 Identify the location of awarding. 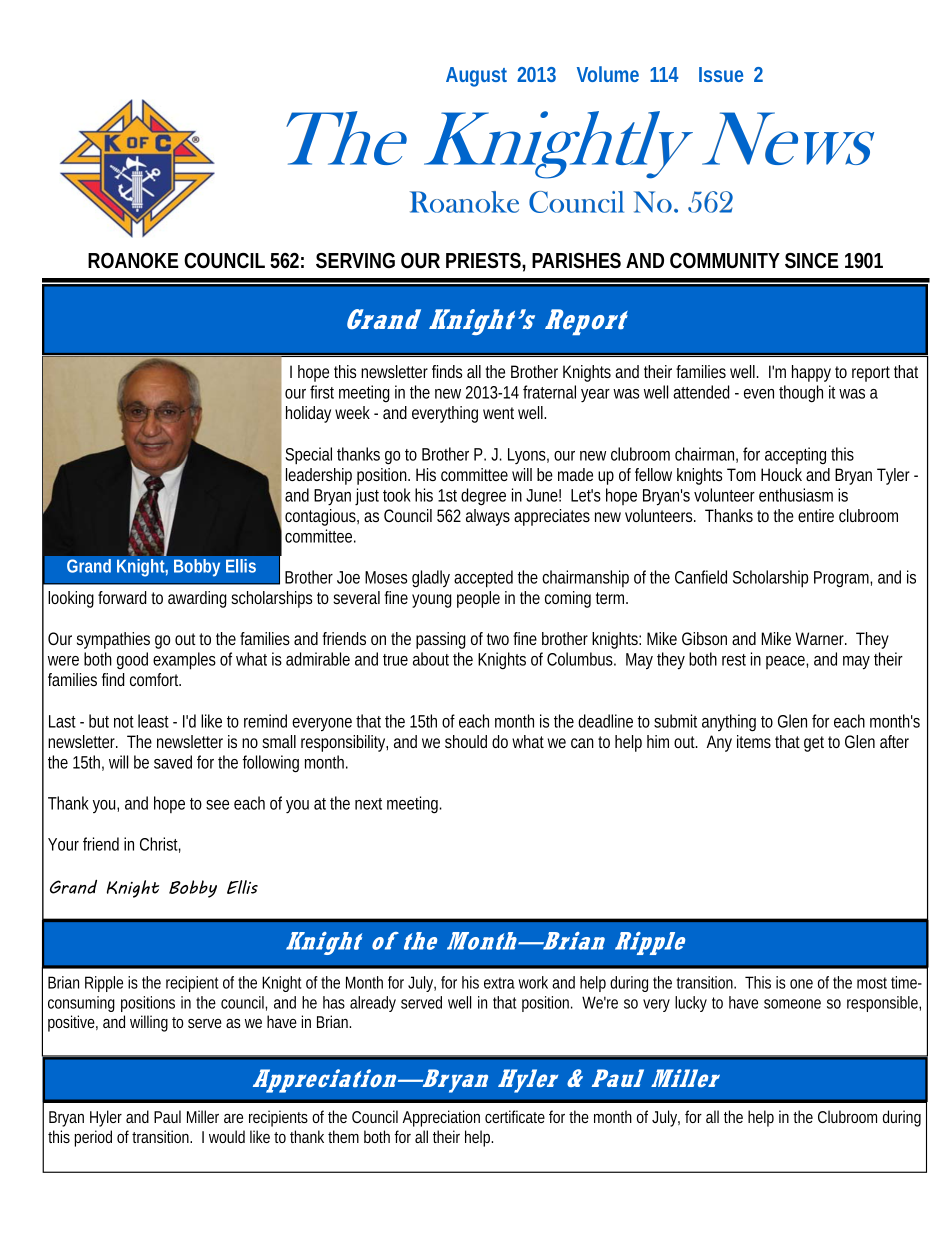
(197, 599).
